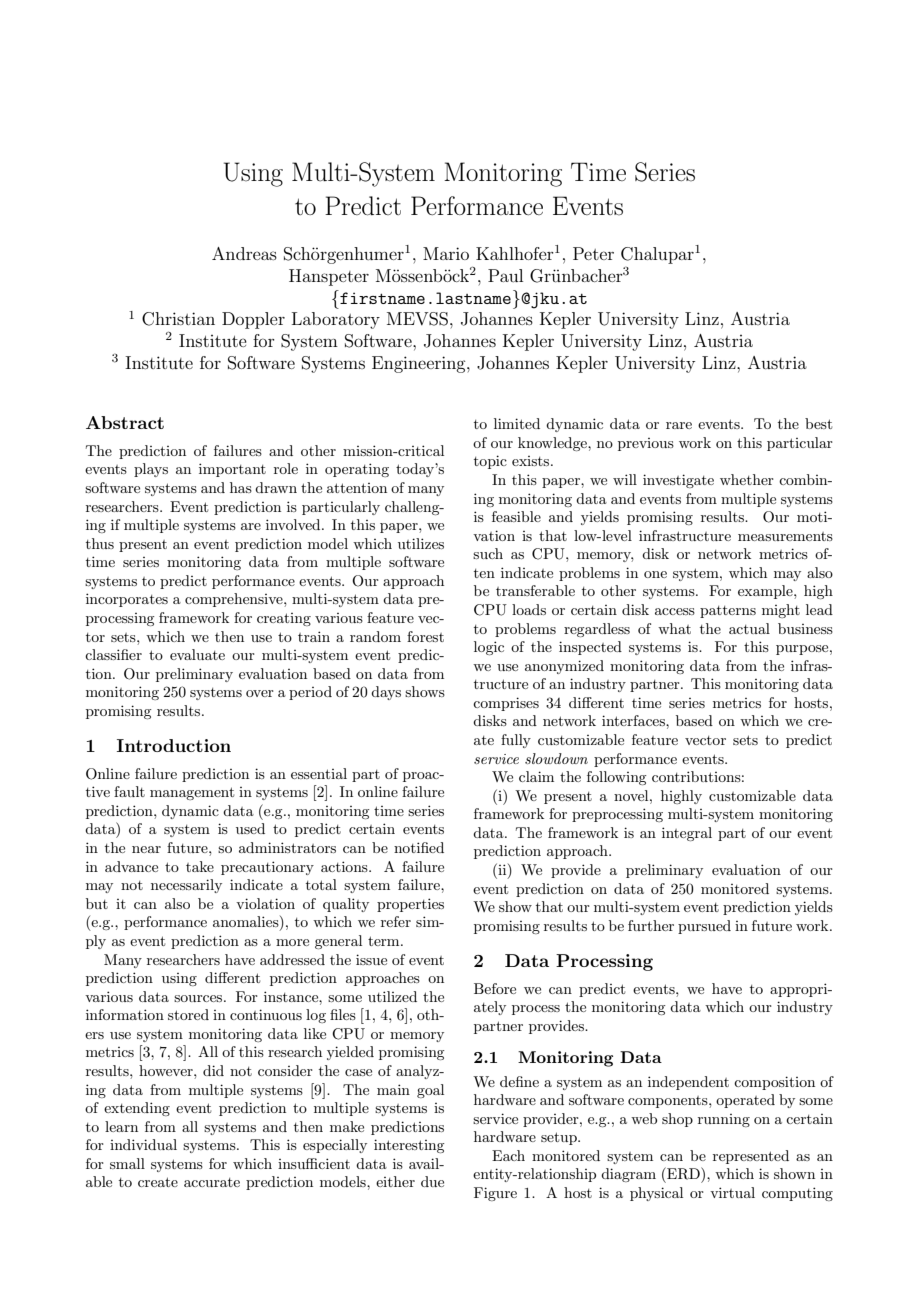 The image size is (924, 1308). What do you see at coordinates (705, 740) in the screenshot?
I see `vector` at bounding box center [705, 740].
